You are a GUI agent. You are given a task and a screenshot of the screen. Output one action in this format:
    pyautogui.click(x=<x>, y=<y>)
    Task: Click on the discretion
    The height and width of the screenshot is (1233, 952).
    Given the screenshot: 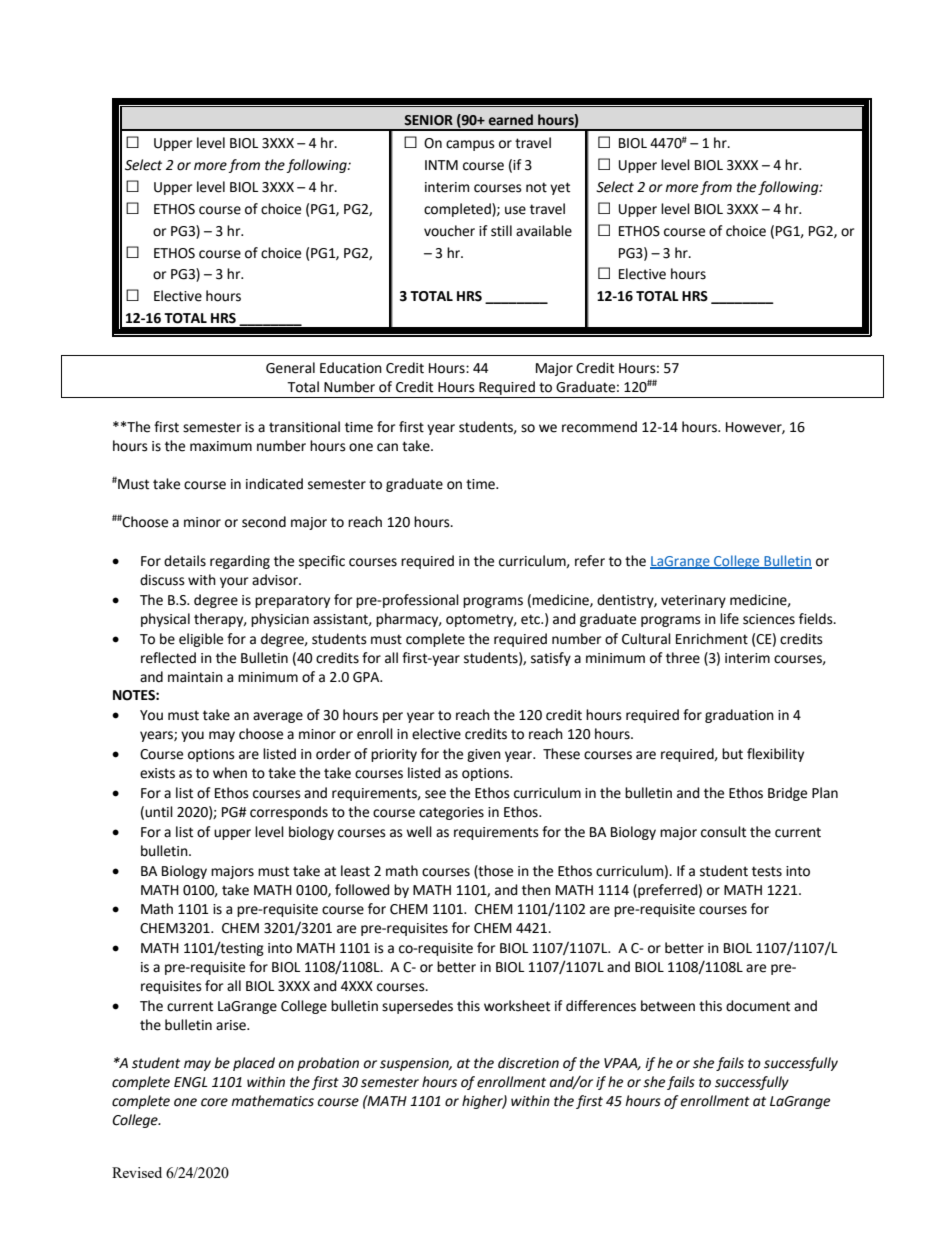 What is the action you would take?
    pyautogui.click(x=528, y=1063)
